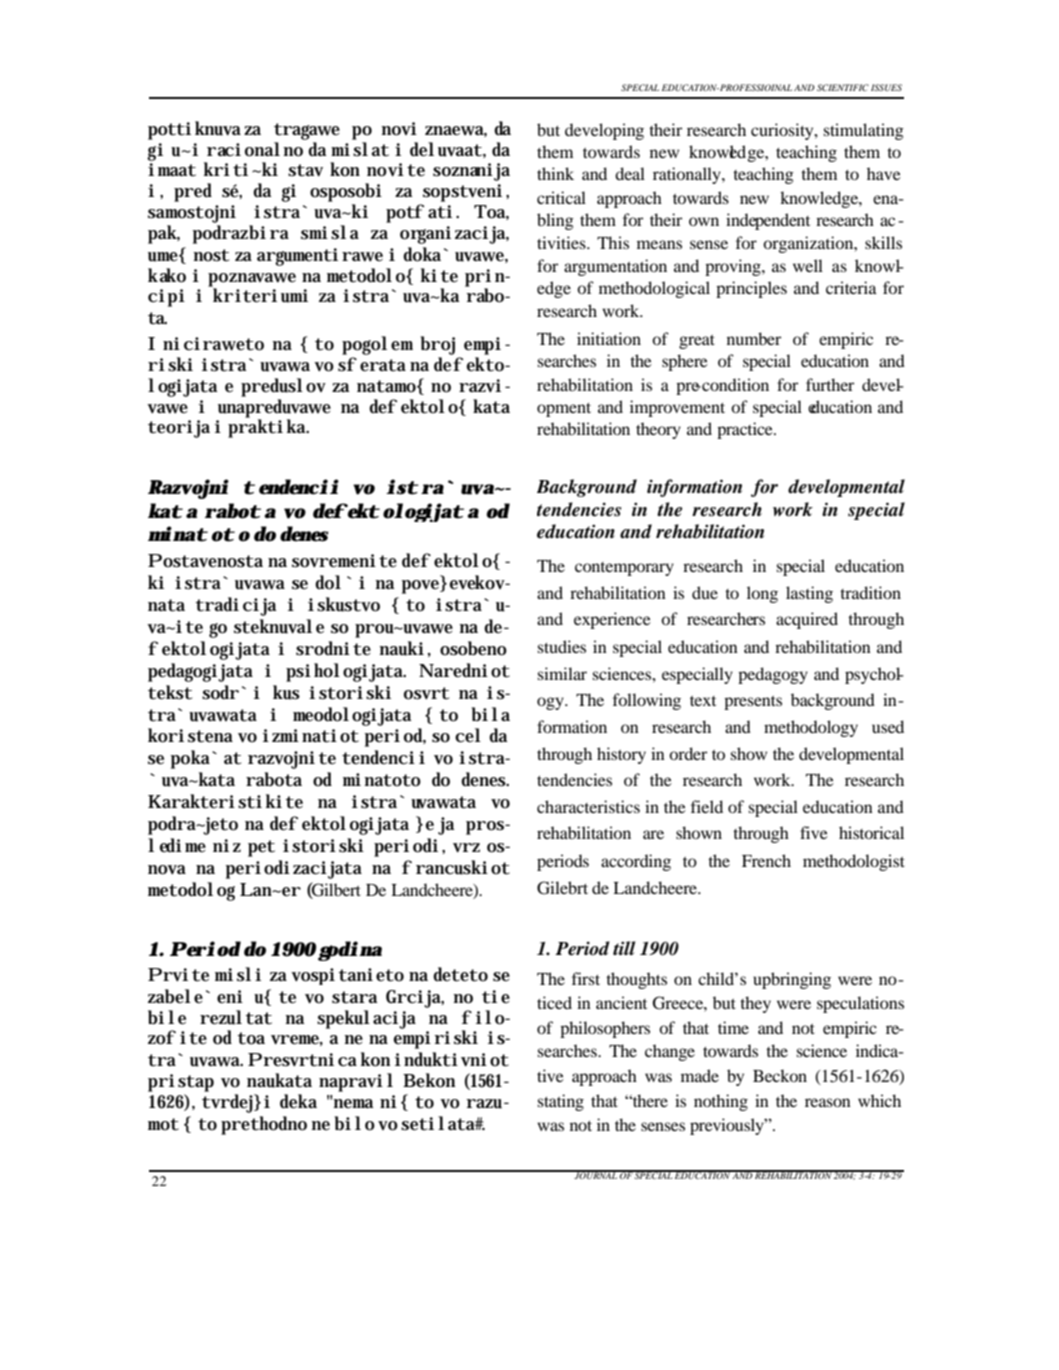 This screenshot has width=1059, height=1370. What do you see at coordinates (811, 728) in the screenshot?
I see `methodology` at bounding box center [811, 728].
